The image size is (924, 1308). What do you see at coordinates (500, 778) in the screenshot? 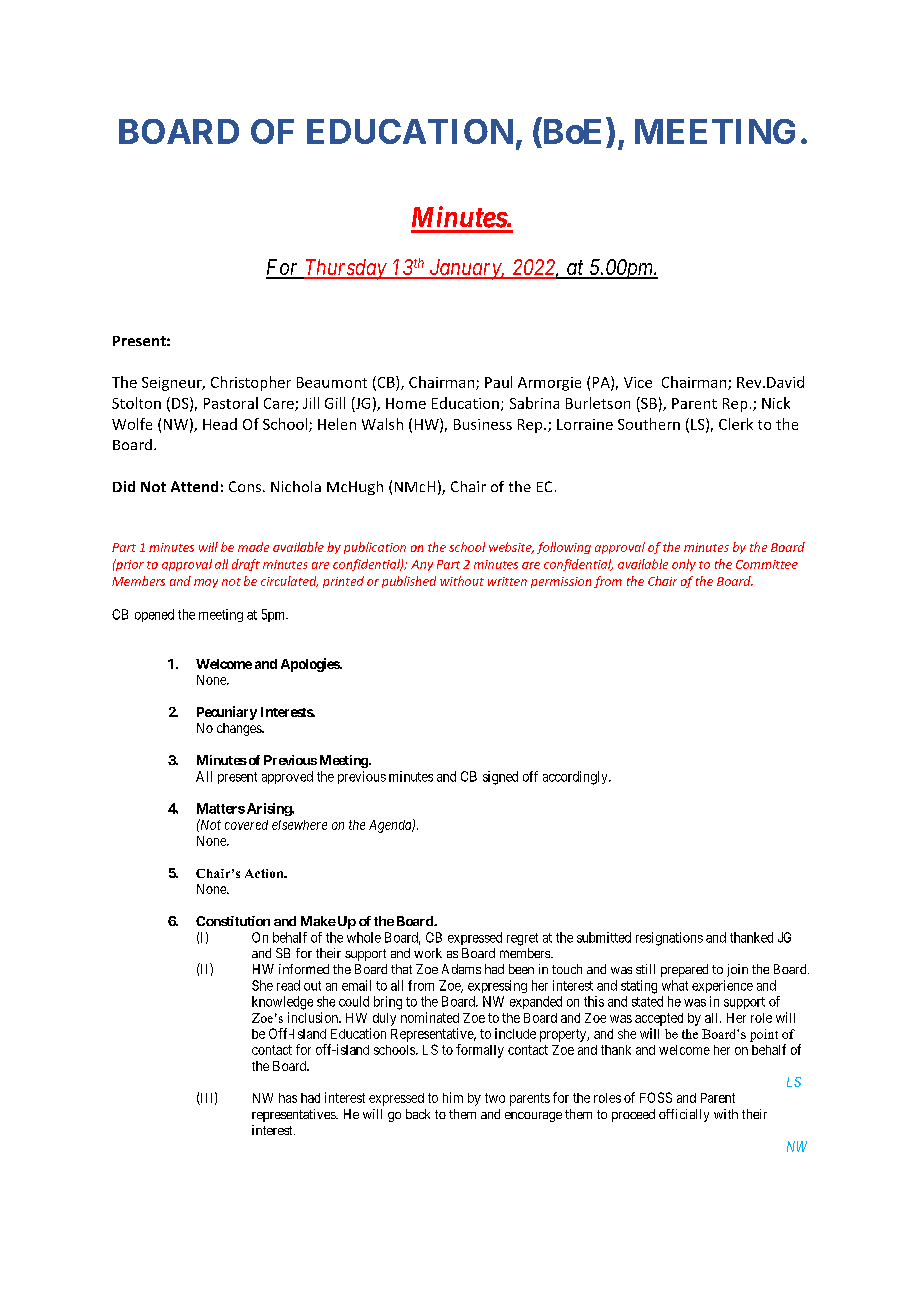
I see `signed` at bounding box center [500, 778].
